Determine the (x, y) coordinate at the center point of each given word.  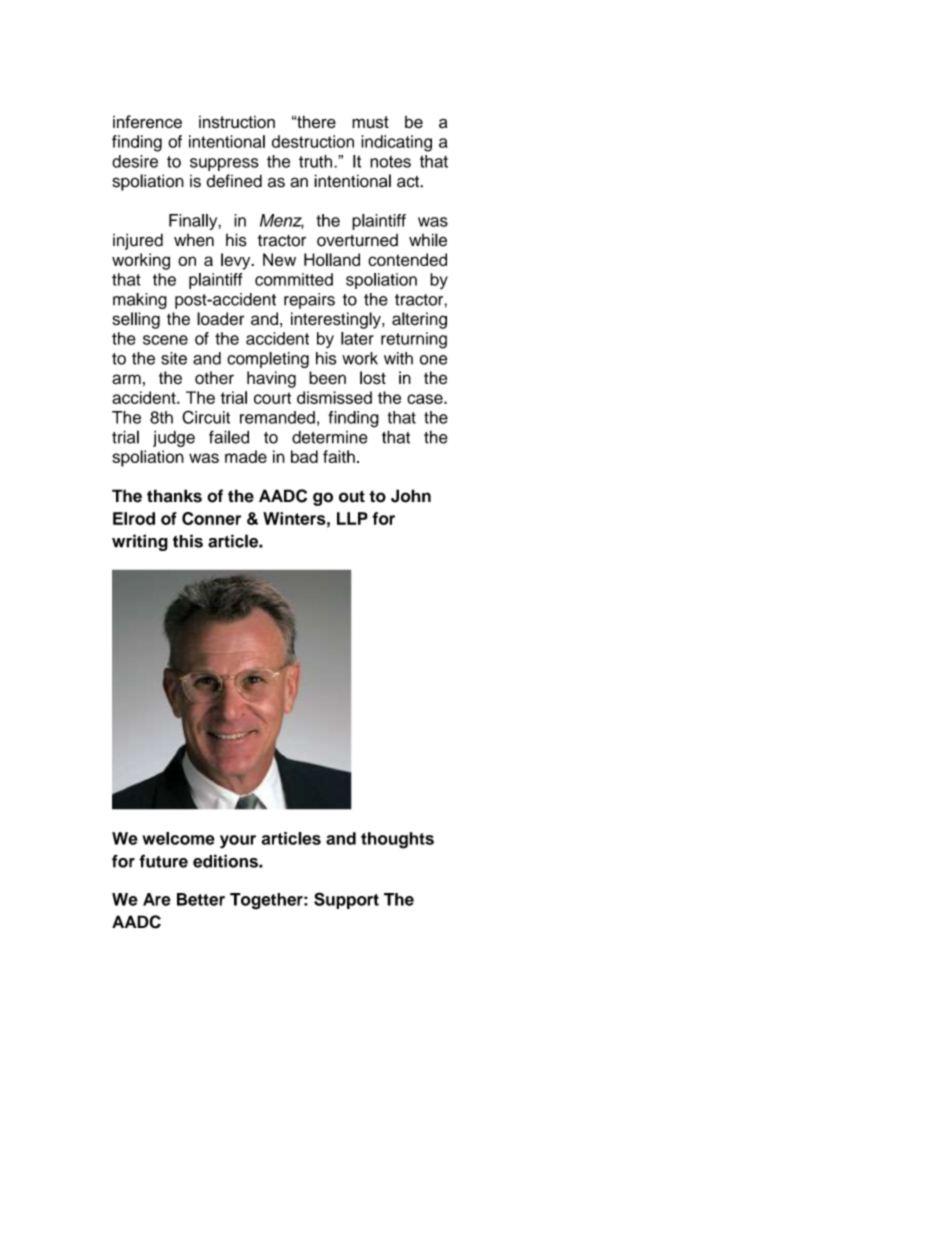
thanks (174, 496)
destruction (313, 141)
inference (147, 122)
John (411, 496)
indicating (396, 143)
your (238, 842)
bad (304, 456)
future (163, 861)
